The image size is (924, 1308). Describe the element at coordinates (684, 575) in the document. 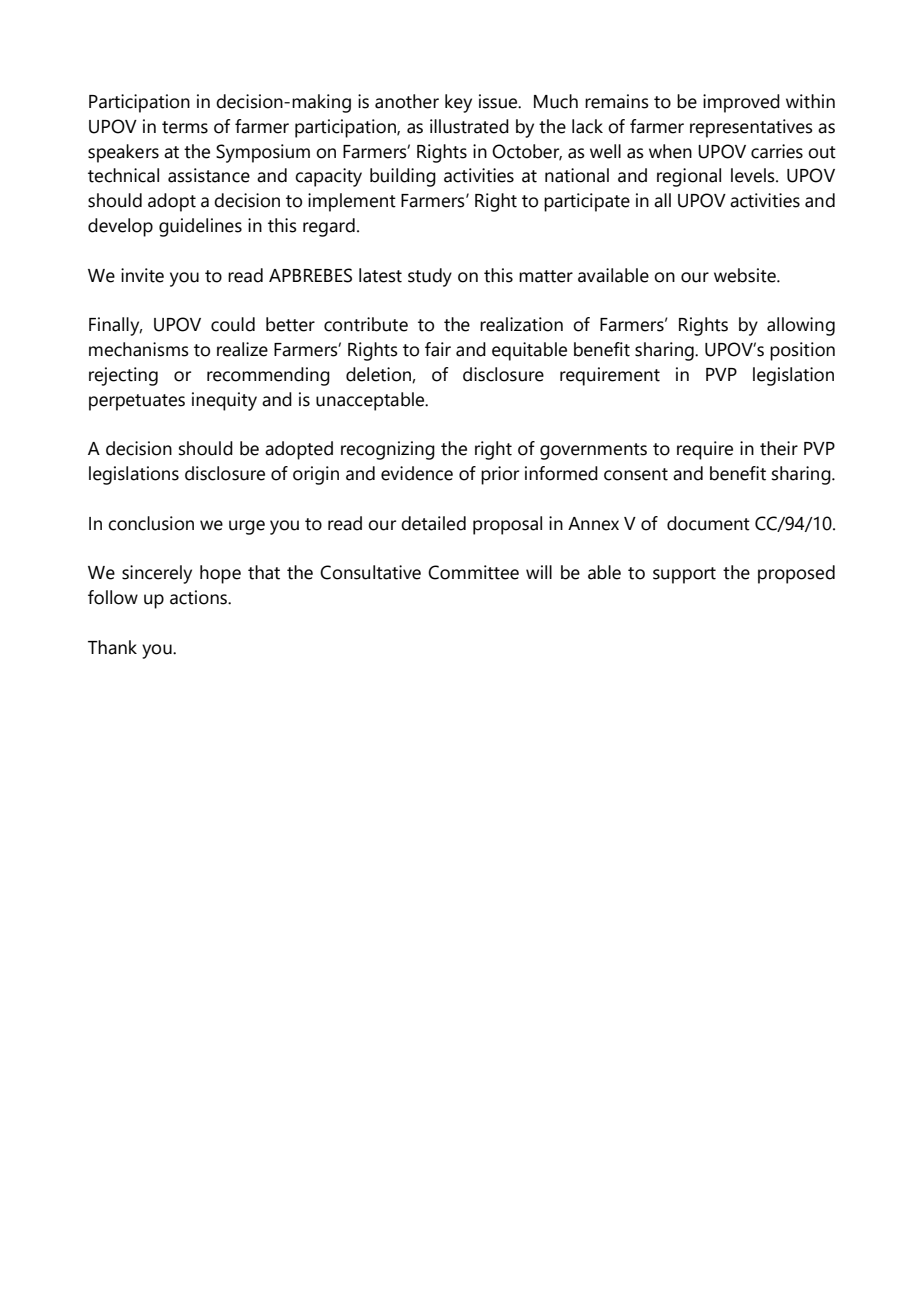

I see `support` at that location.
